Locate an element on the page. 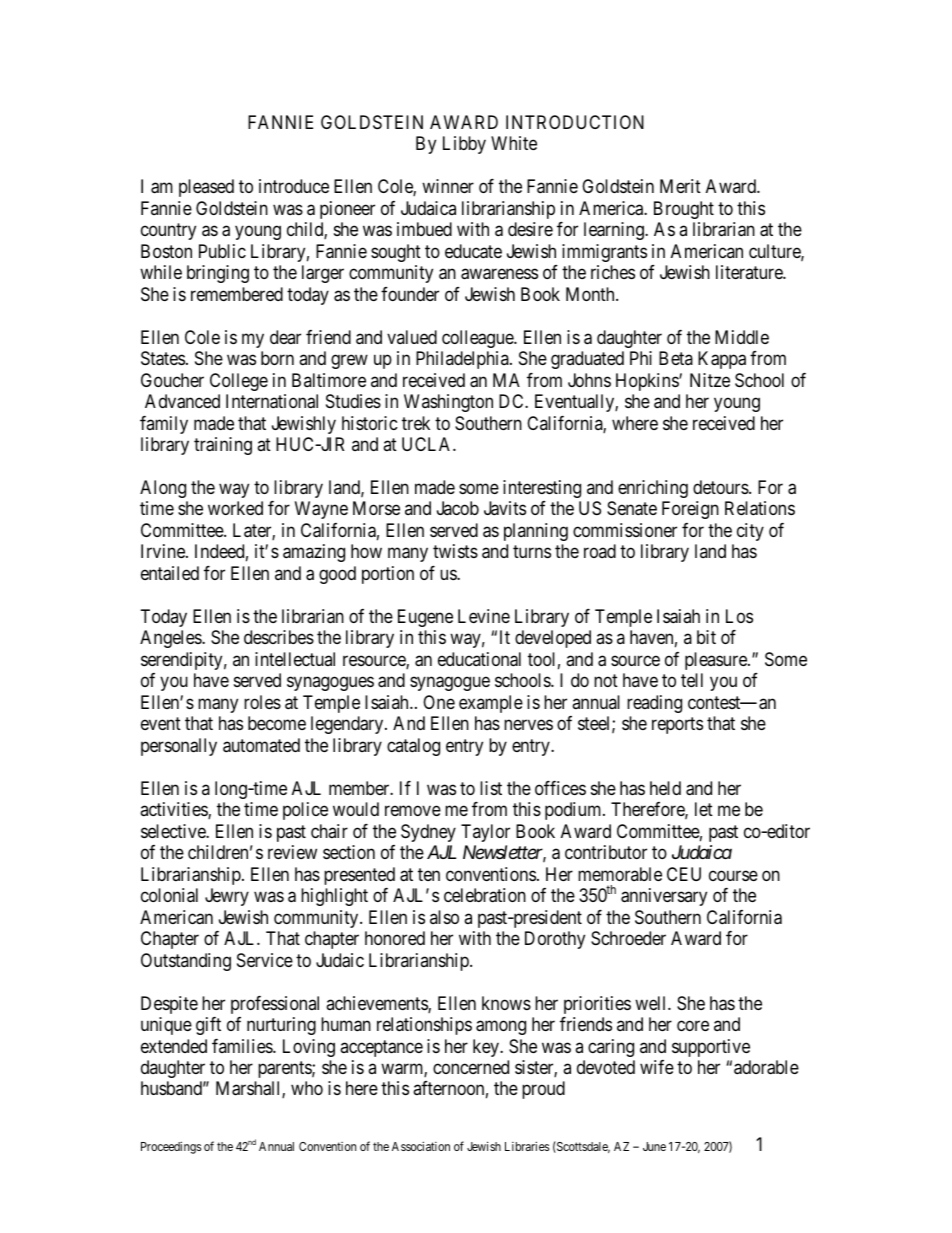  Merit is located at coordinates (680, 186).
